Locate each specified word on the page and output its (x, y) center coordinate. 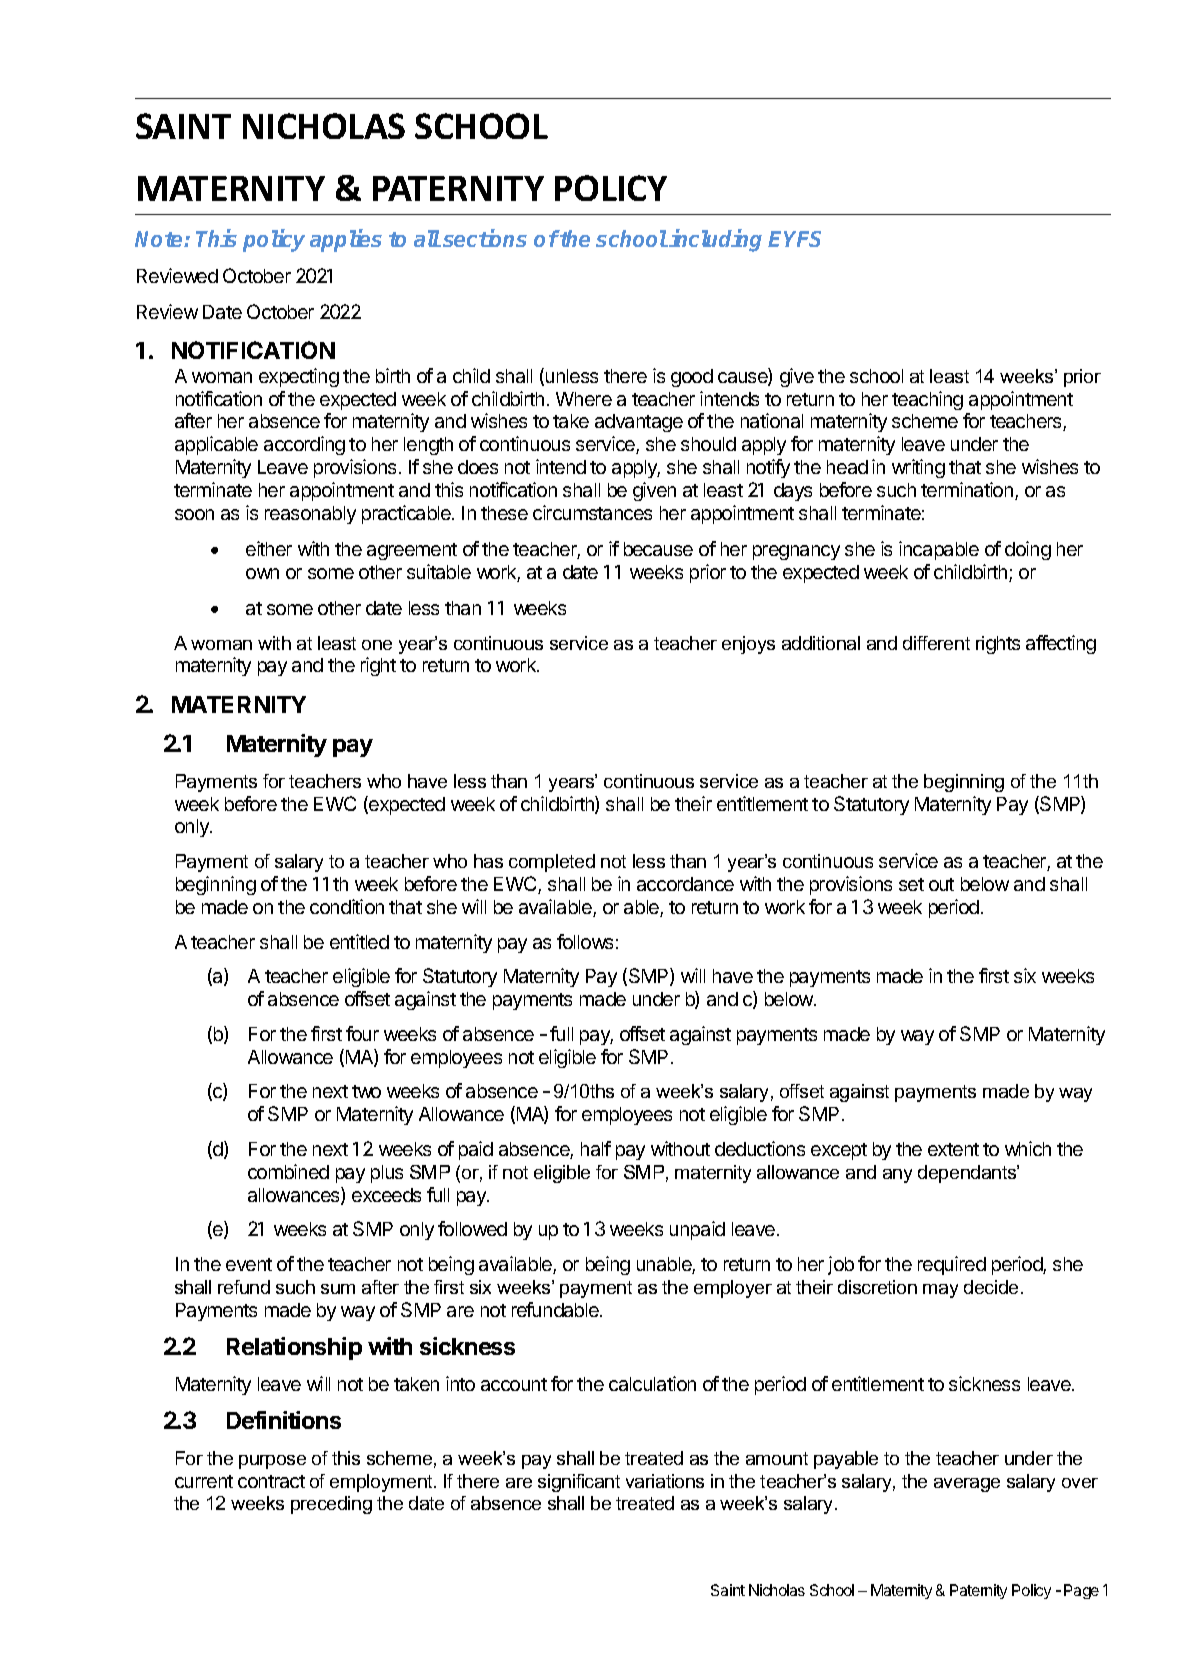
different (936, 643)
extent (953, 1149)
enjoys (748, 645)
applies (346, 240)
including (715, 240)
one (377, 645)
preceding (331, 1505)
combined (288, 1171)
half (596, 1148)
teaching (927, 400)
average (967, 1485)
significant (579, 1483)
